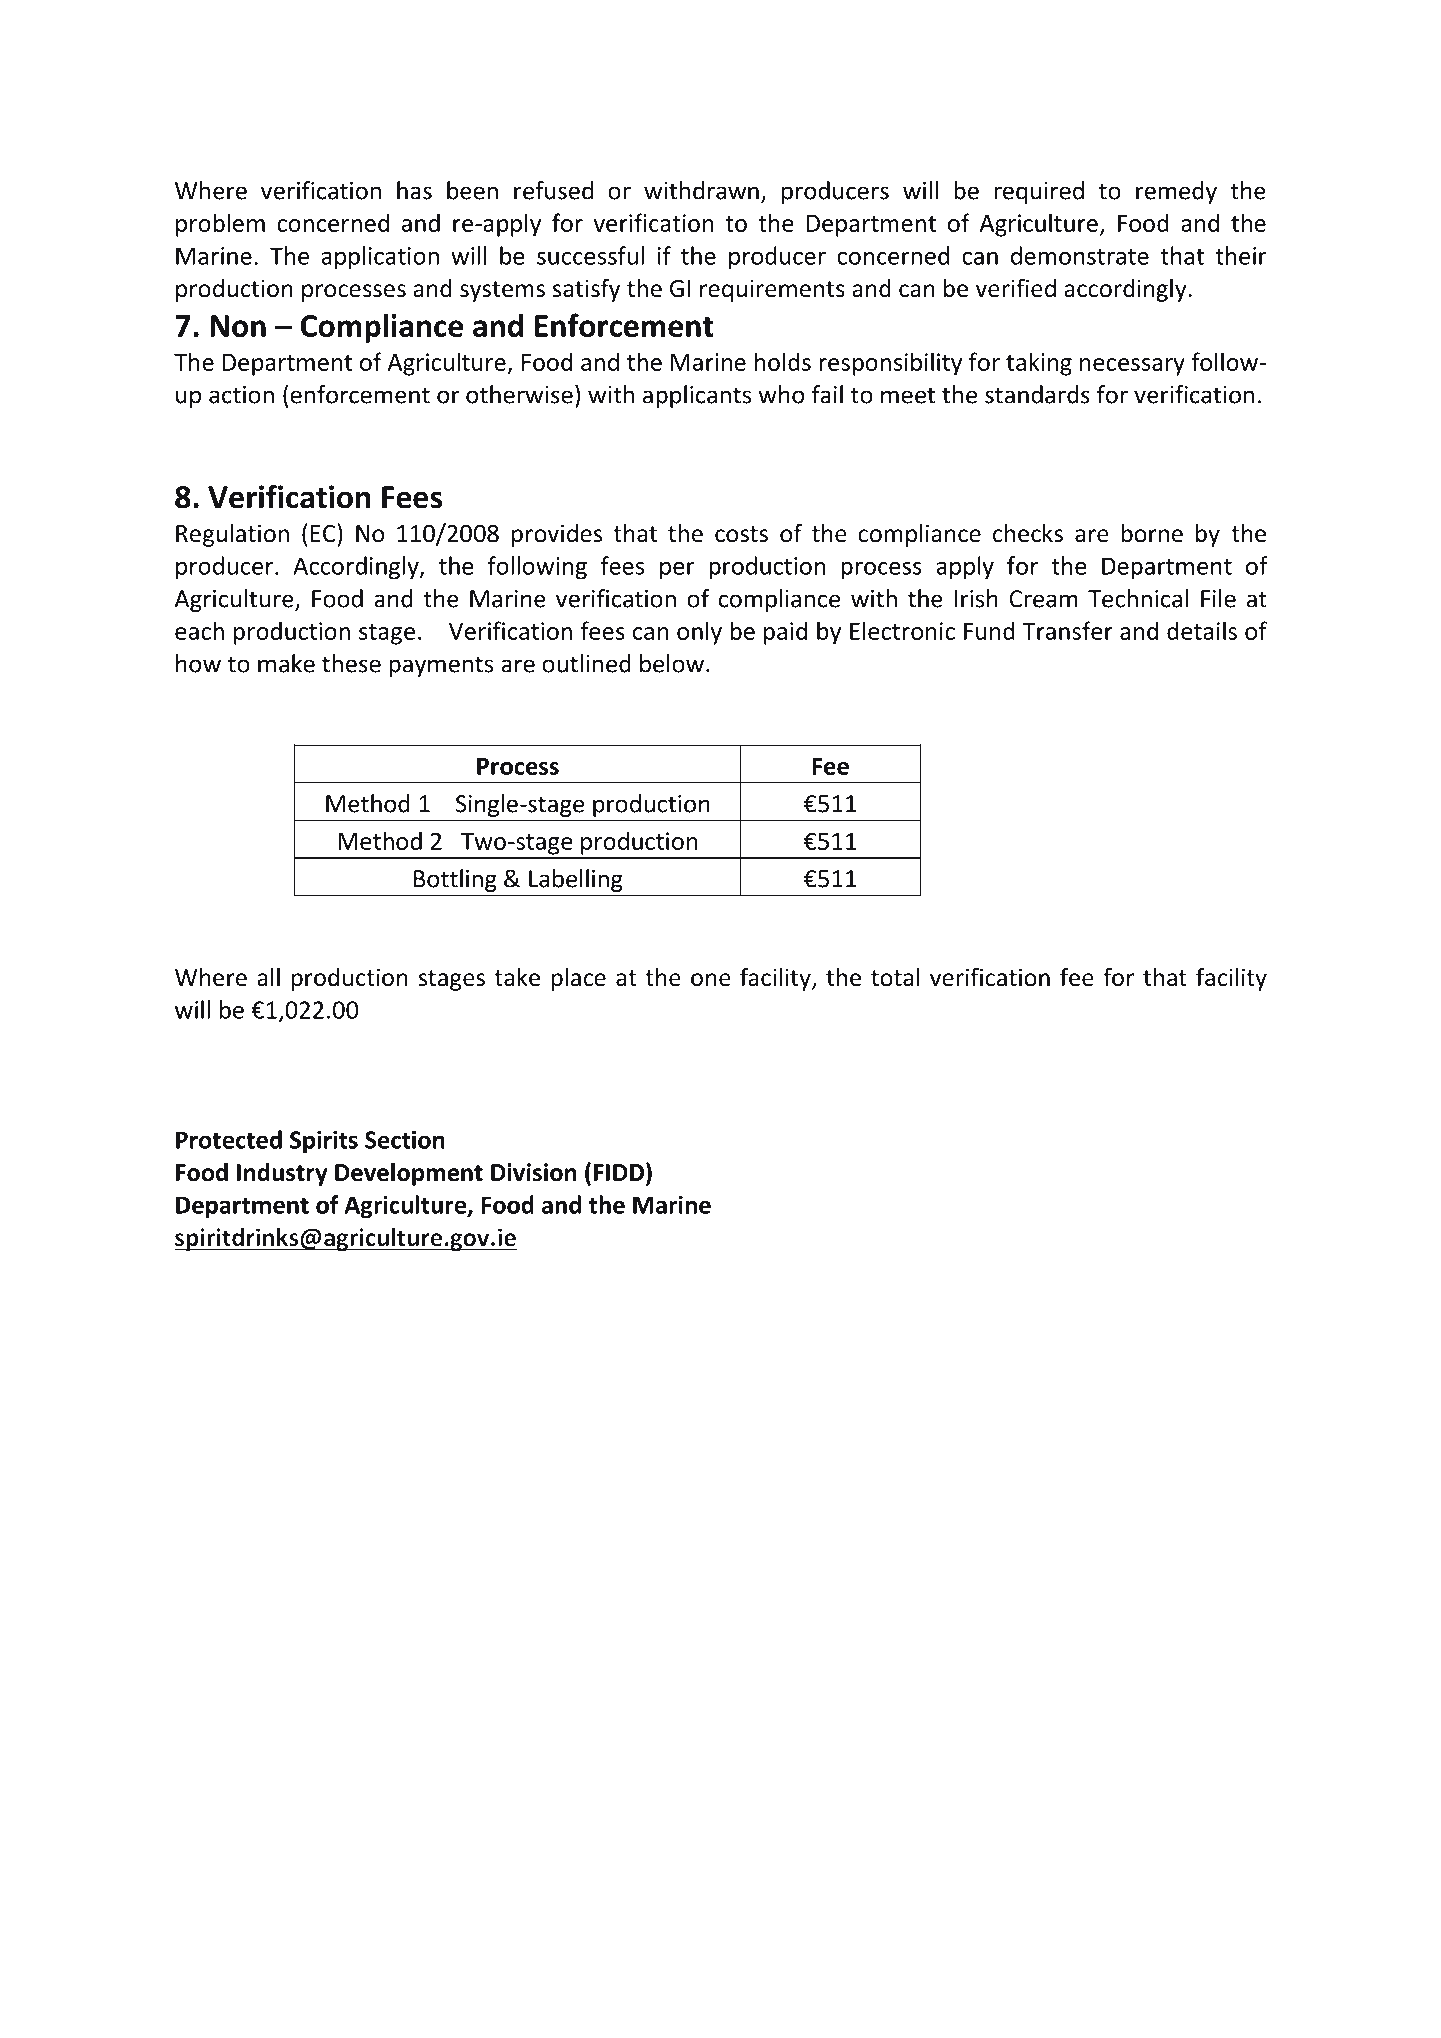  What do you see at coordinates (677, 571) in the image?
I see `per` at bounding box center [677, 571].
